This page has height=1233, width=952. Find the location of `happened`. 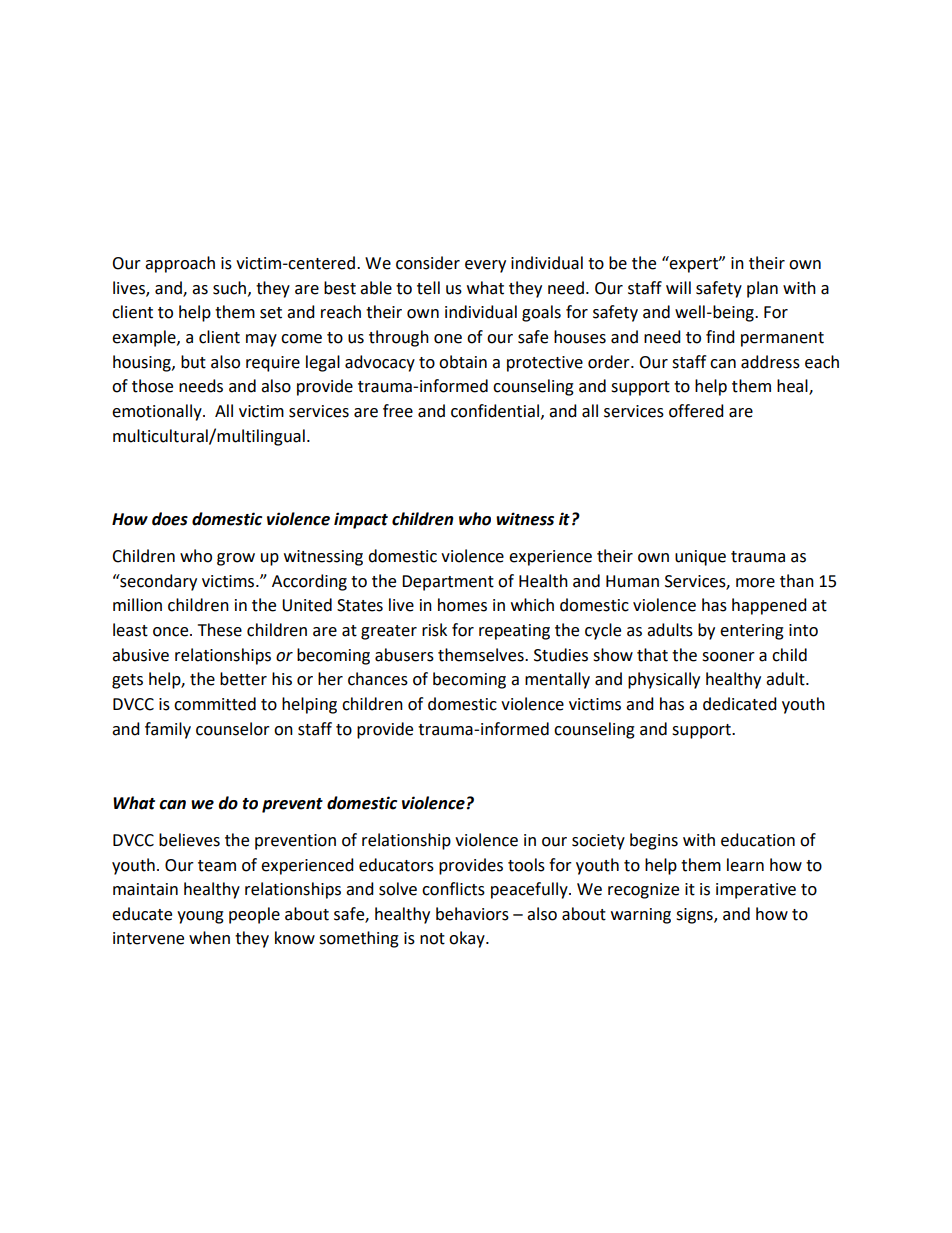

happened is located at coordinates (769, 606).
